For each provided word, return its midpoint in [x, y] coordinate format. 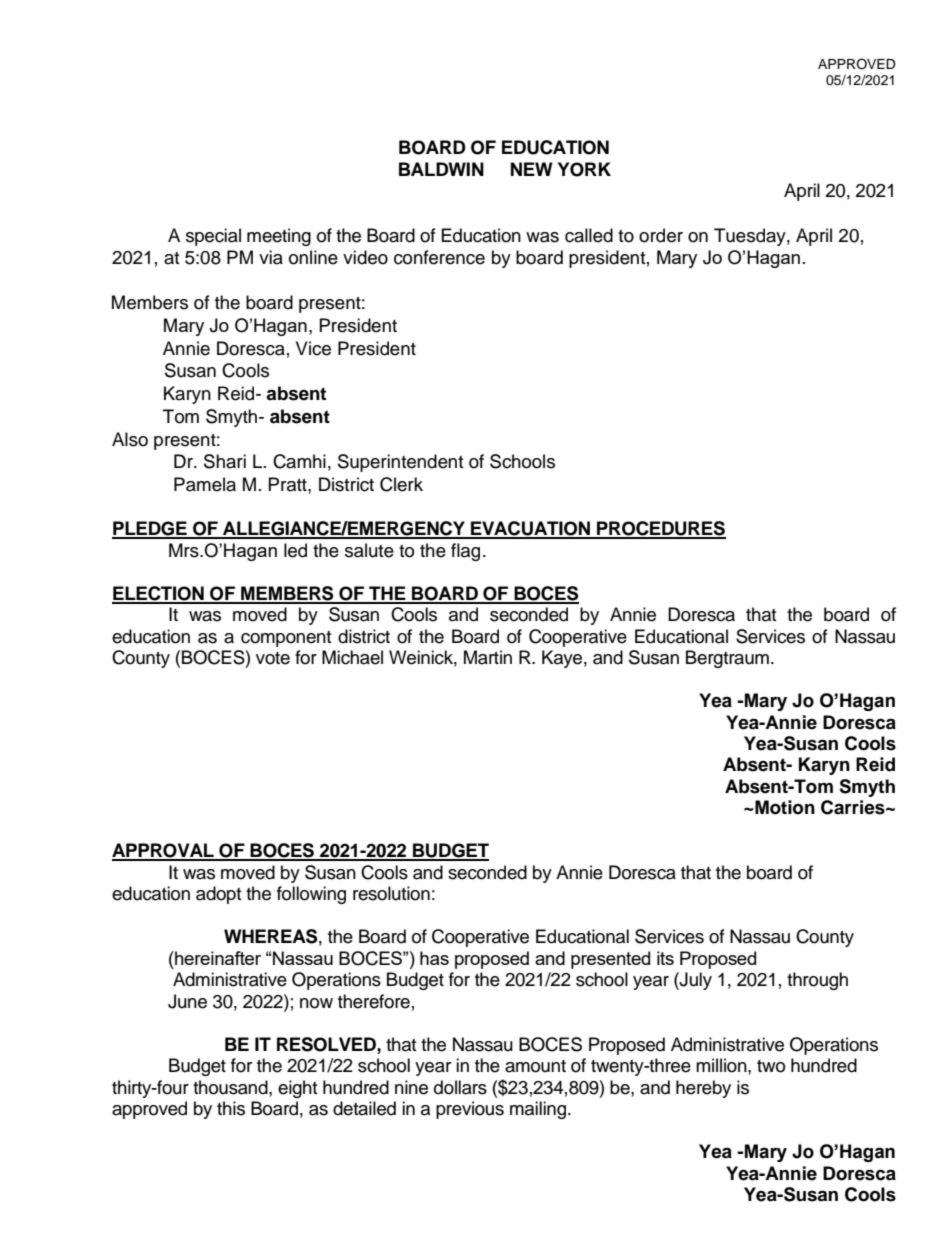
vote [273, 658]
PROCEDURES [660, 529]
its [665, 958]
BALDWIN [441, 169]
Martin [488, 657]
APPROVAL [164, 851]
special [213, 237]
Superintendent [400, 463]
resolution [391, 893]
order [661, 235]
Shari [225, 461]
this [231, 1108]
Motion [784, 807]
